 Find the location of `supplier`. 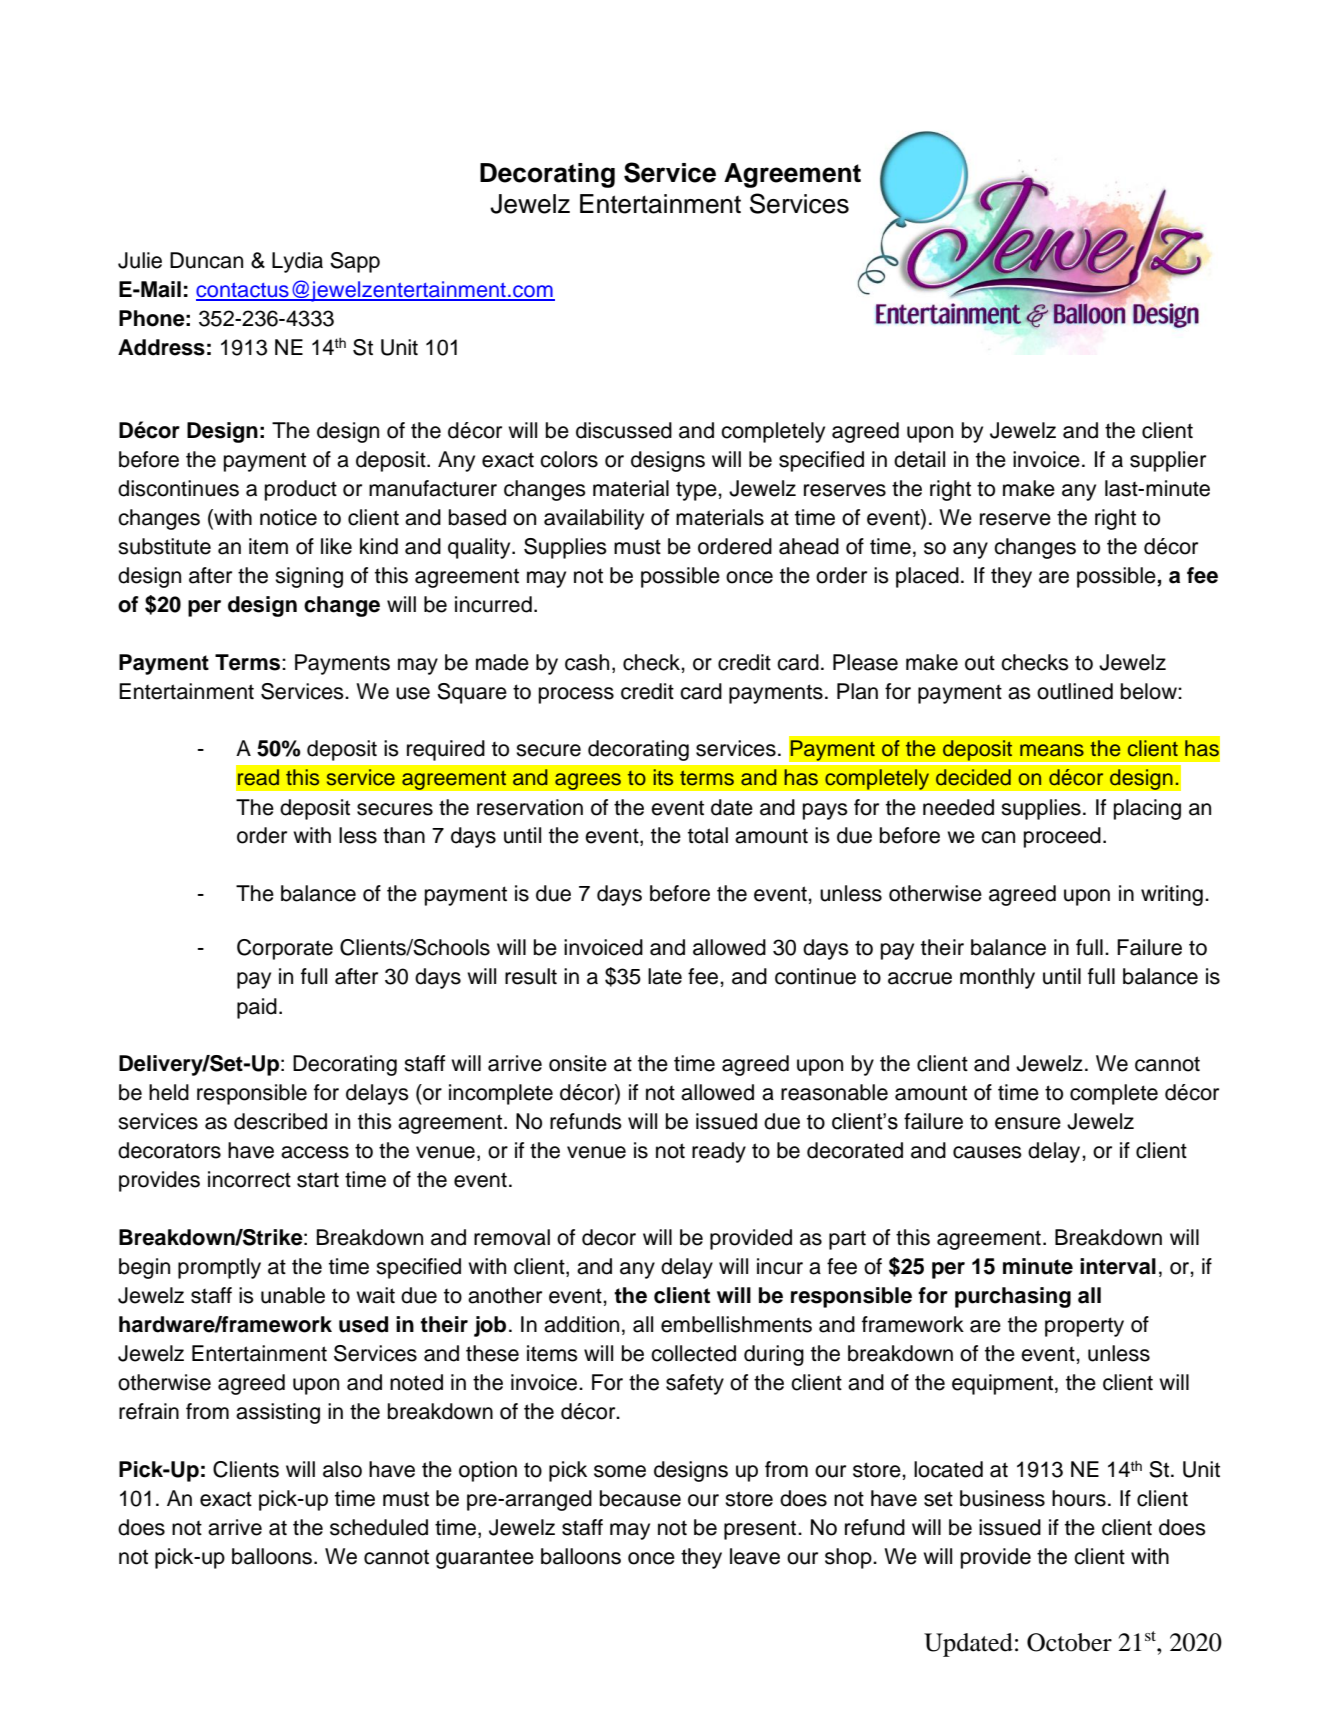

supplier is located at coordinates (1168, 461).
